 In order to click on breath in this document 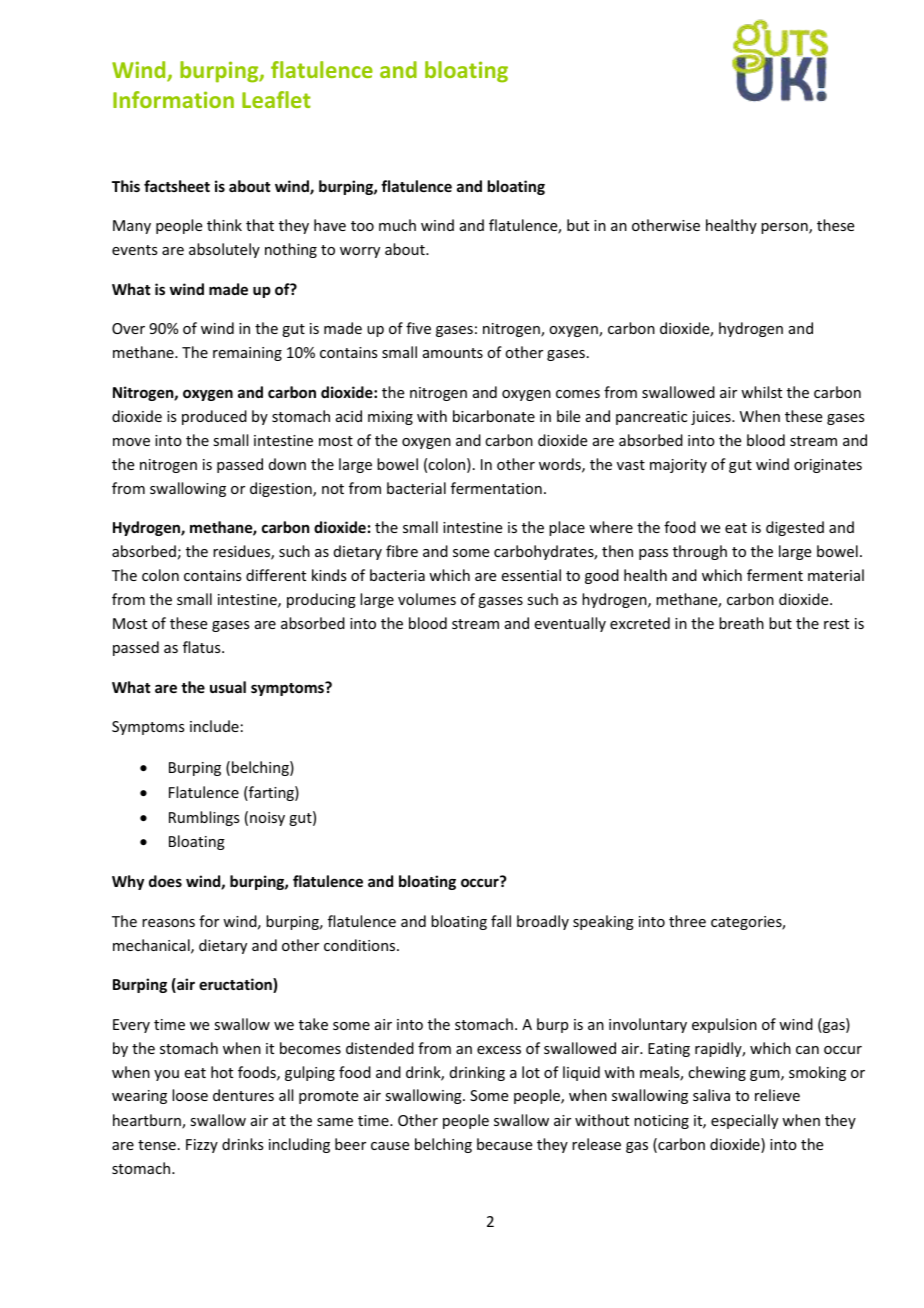, I will do `click(741, 623)`.
